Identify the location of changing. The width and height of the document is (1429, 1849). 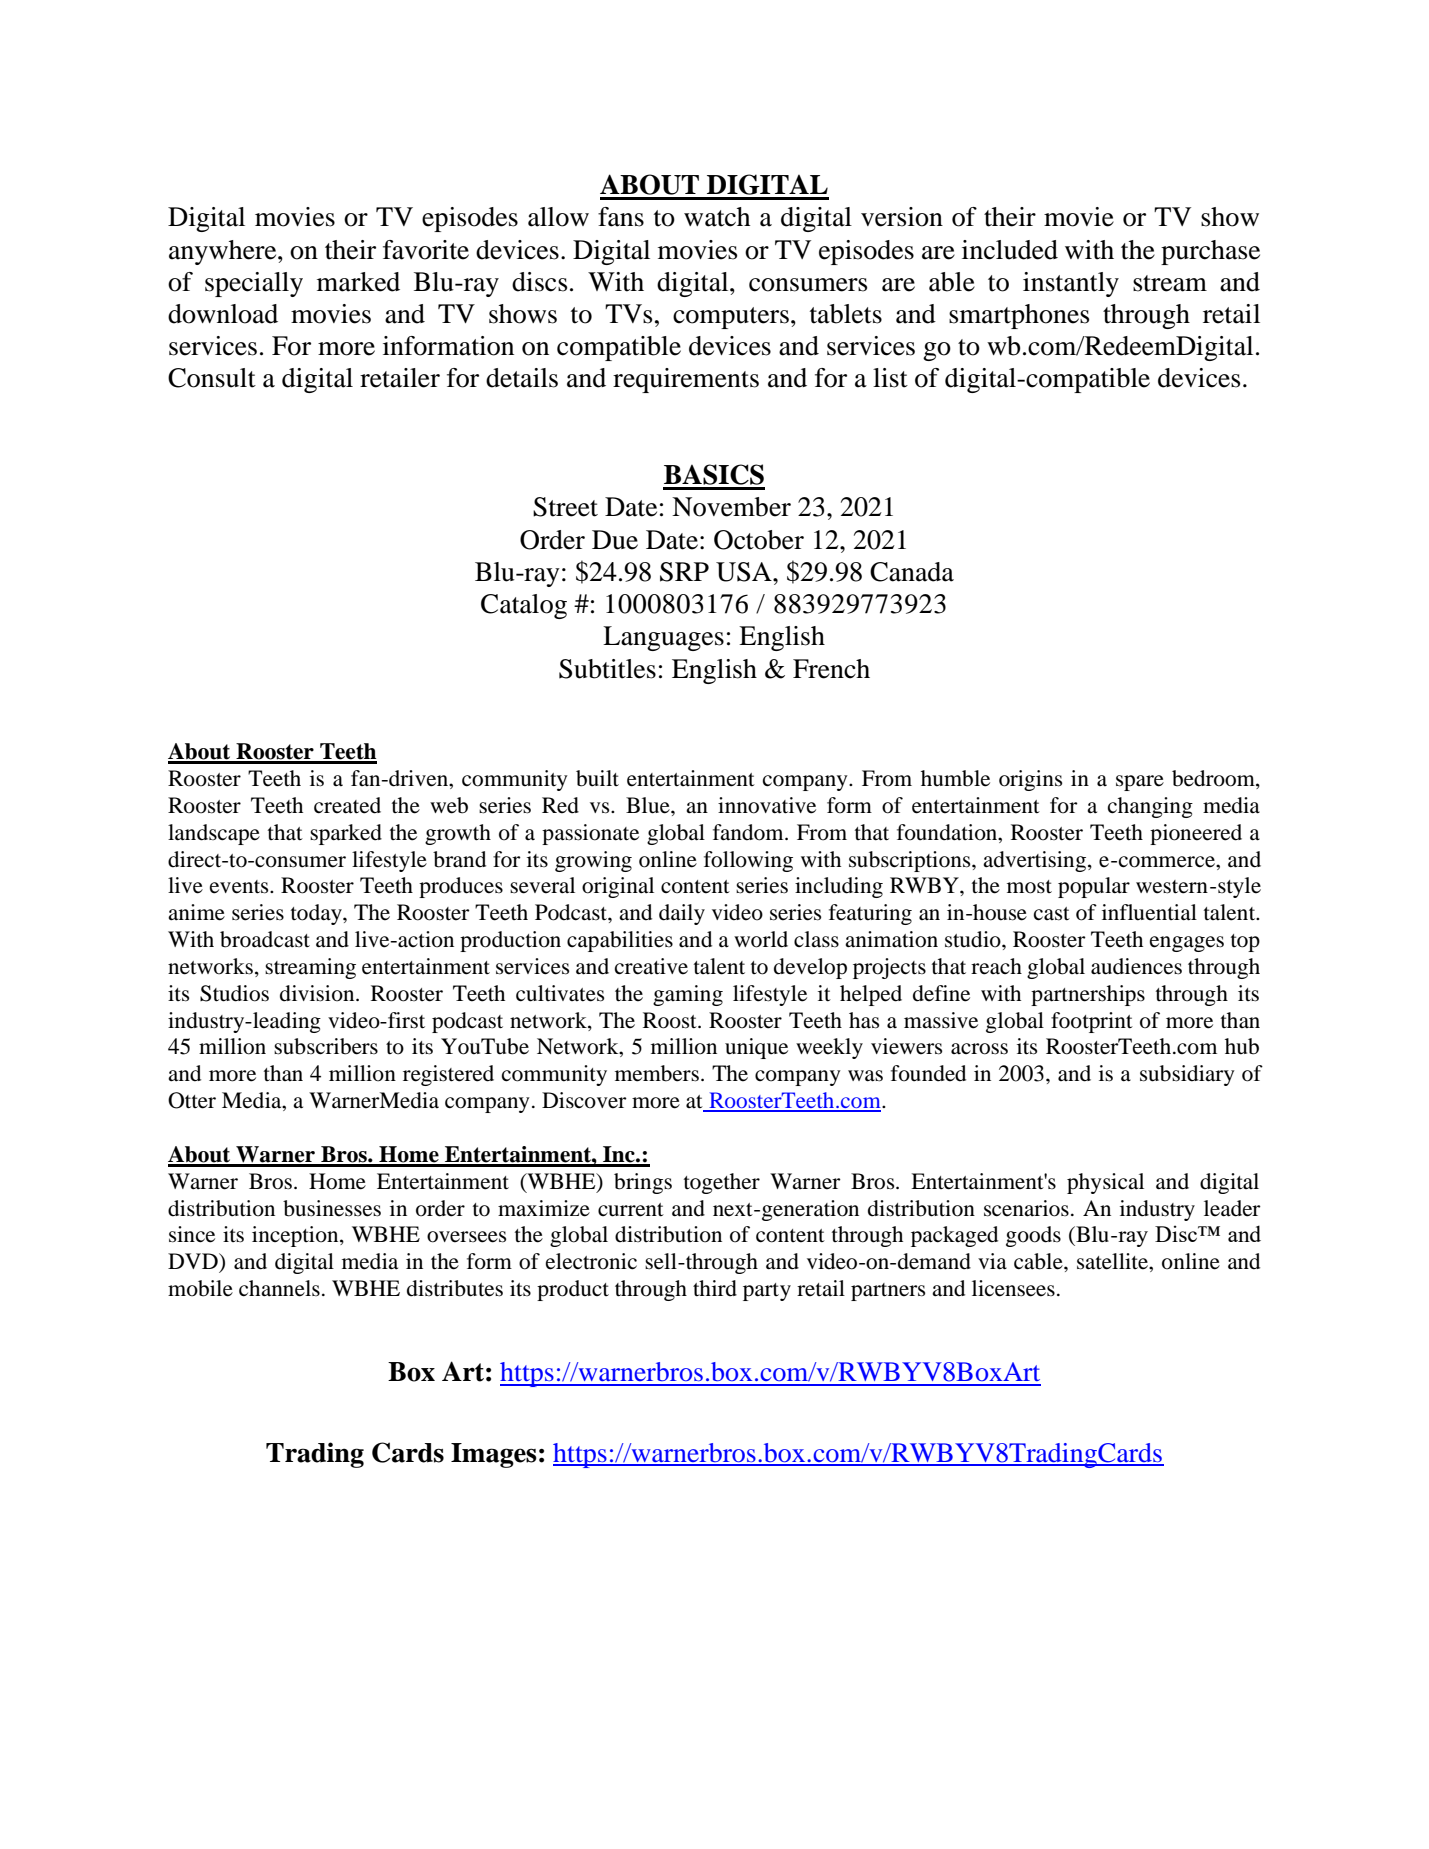
(1150, 807).
